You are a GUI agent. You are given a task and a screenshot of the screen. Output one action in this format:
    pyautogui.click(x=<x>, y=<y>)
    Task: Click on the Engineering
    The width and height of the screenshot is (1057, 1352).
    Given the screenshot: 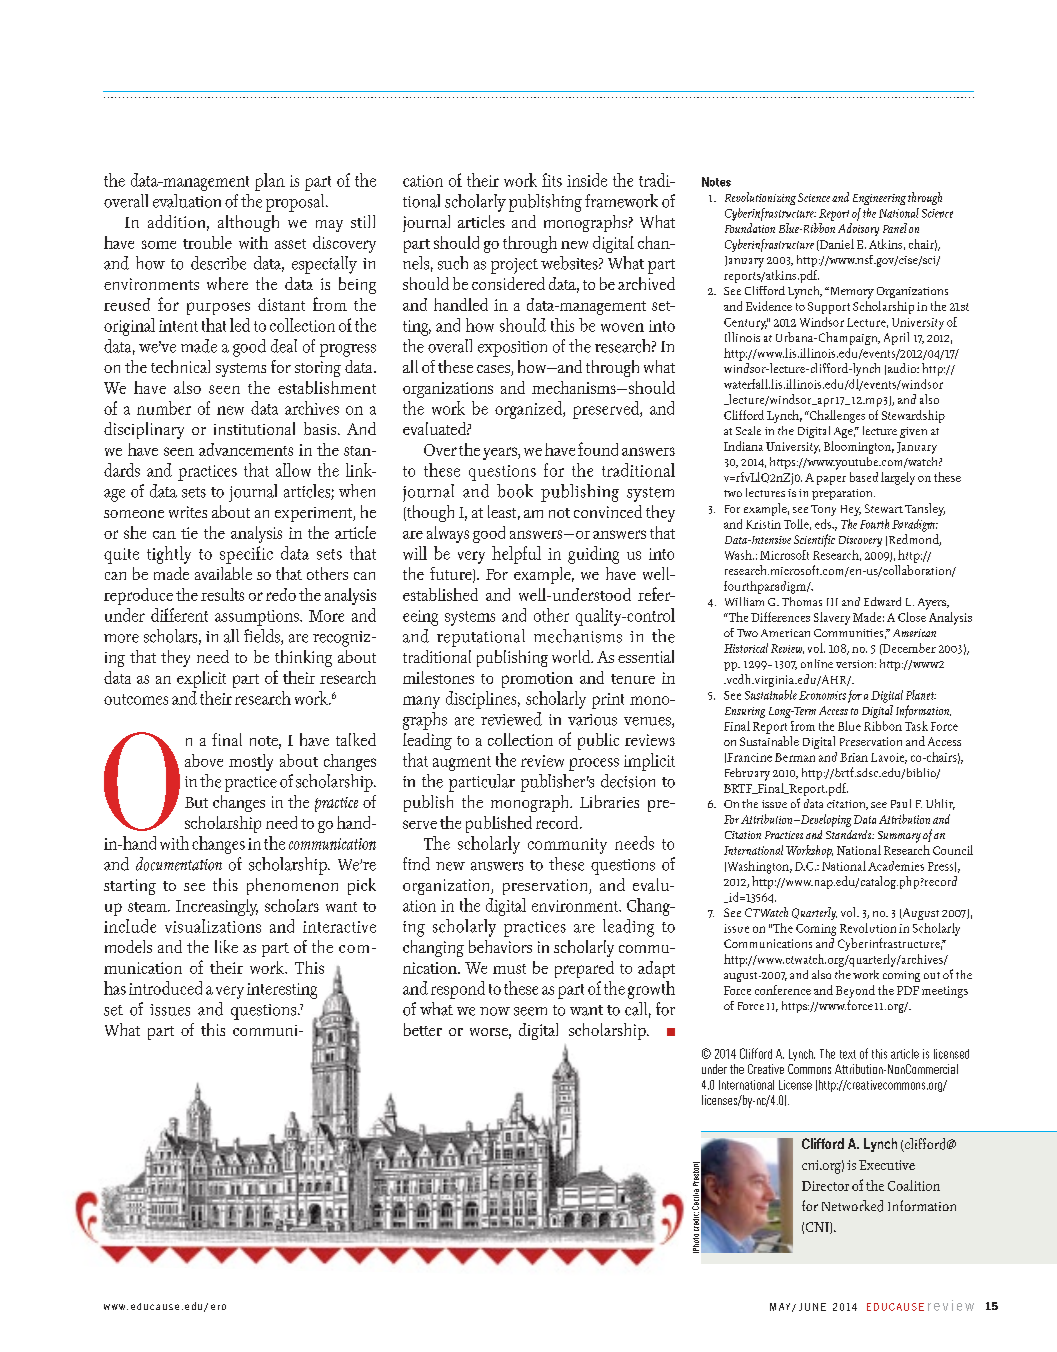 What is the action you would take?
    pyautogui.click(x=879, y=199)
